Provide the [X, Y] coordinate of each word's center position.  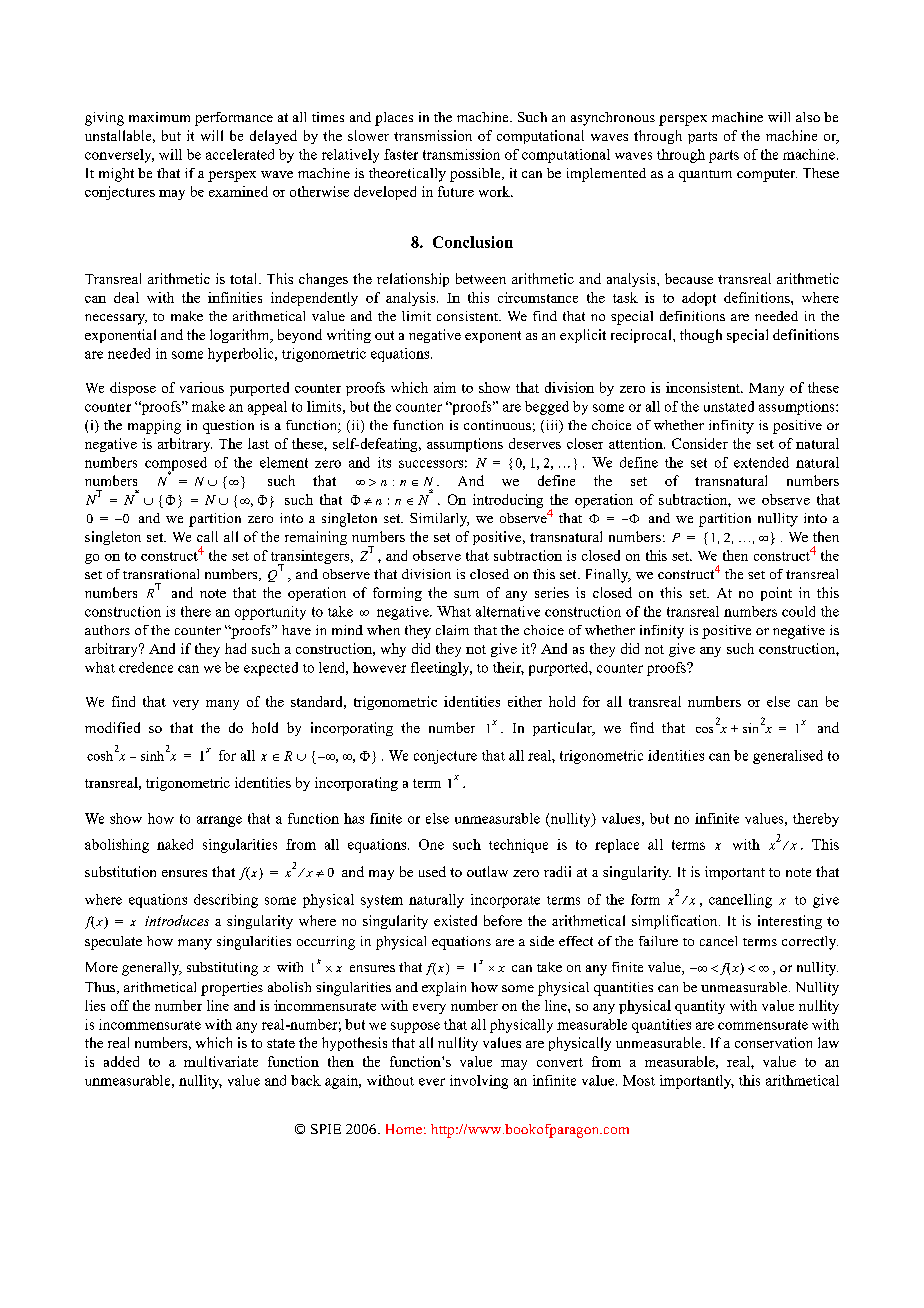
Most [639, 1080]
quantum [705, 176]
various [202, 387]
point [776, 594]
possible [476, 175]
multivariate [221, 1061]
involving [479, 1082]
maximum [159, 117]
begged [547, 408]
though [701, 336]
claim [452, 630]
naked [175, 844]
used [432, 871]
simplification [676, 922]
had [235, 648]
